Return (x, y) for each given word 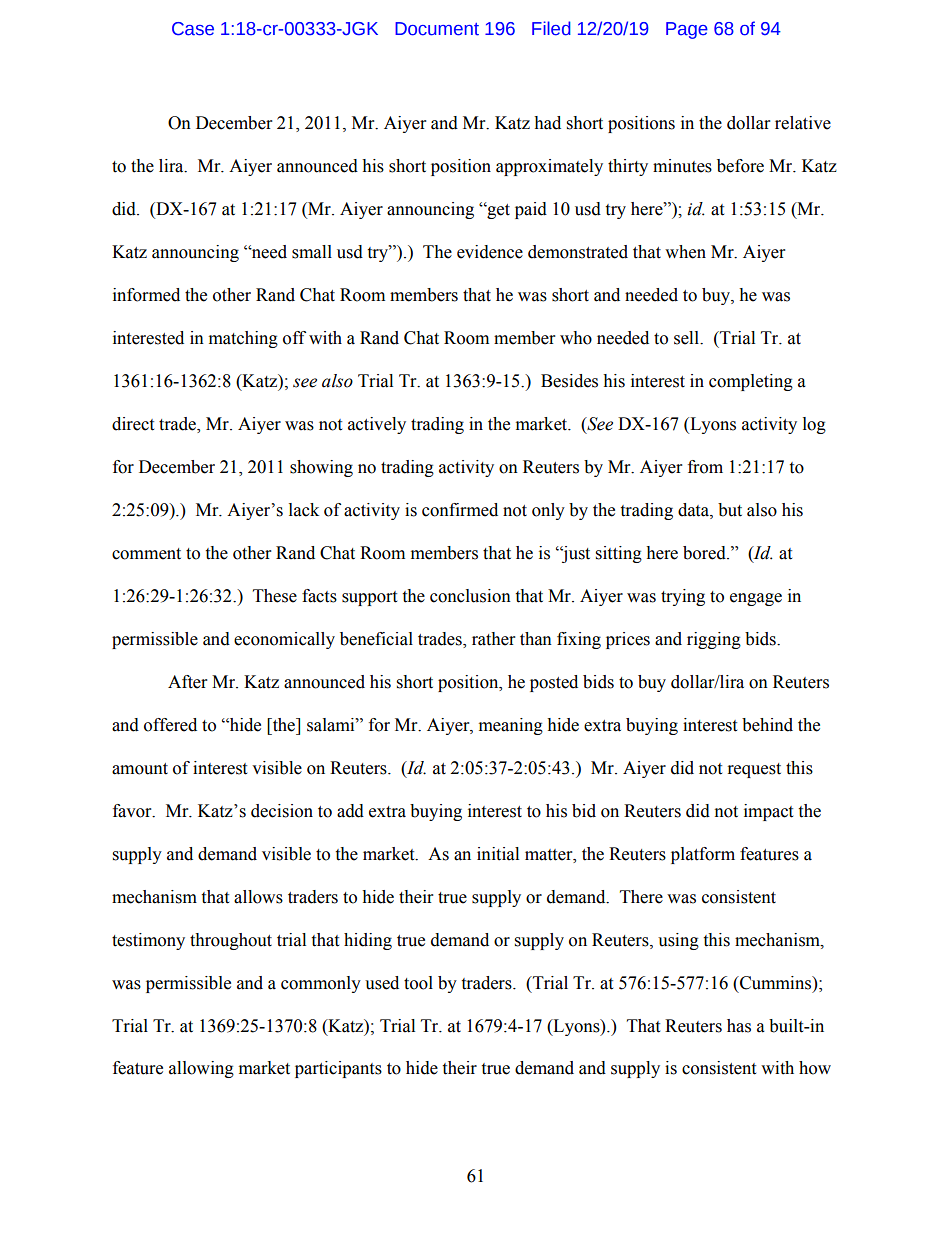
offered (170, 725)
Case (193, 29)
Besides (569, 381)
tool (418, 983)
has (739, 1026)
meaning (511, 726)
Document (437, 29)
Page (687, 30)
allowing (201, 1069)
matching (243, 339)
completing (751, 382)
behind (767, 725)
